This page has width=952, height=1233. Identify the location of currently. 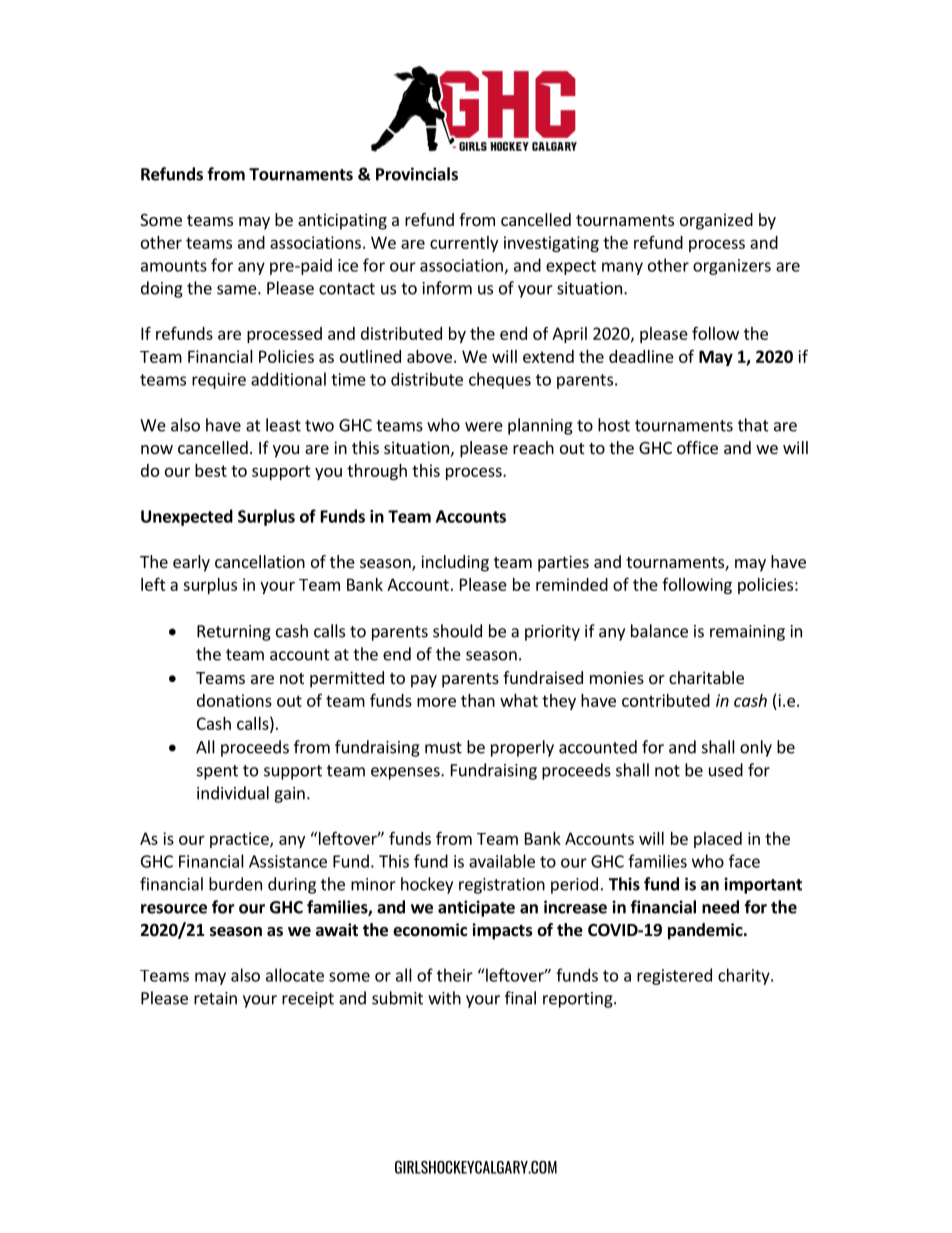
(464, 244).
